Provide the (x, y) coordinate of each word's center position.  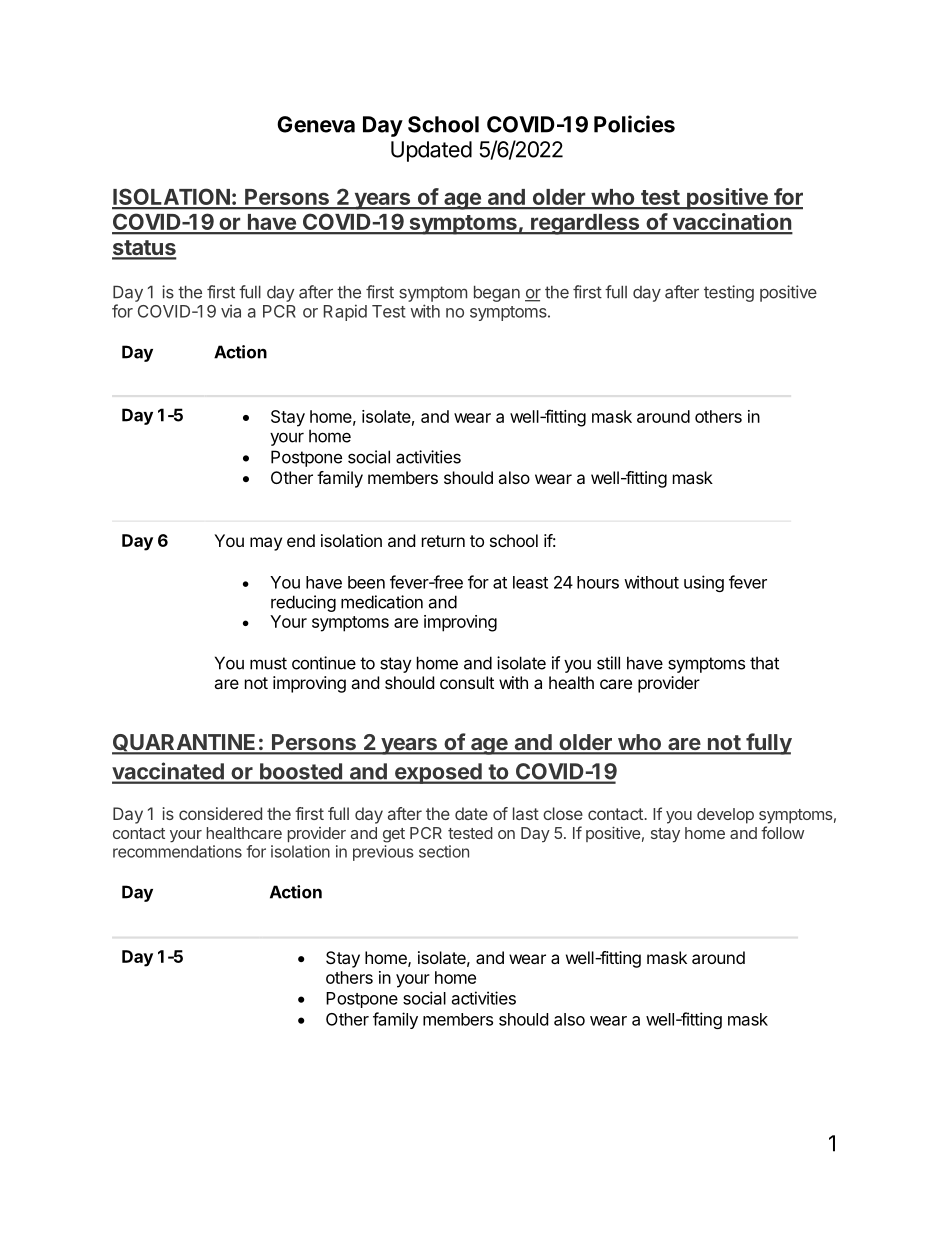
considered (220, 813)
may (266, 544)
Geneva (316, 124)
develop (725, 816)
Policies (634, 124)
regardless (585, 224)
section (444, 851)
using (704, 583)
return (443, 541)
